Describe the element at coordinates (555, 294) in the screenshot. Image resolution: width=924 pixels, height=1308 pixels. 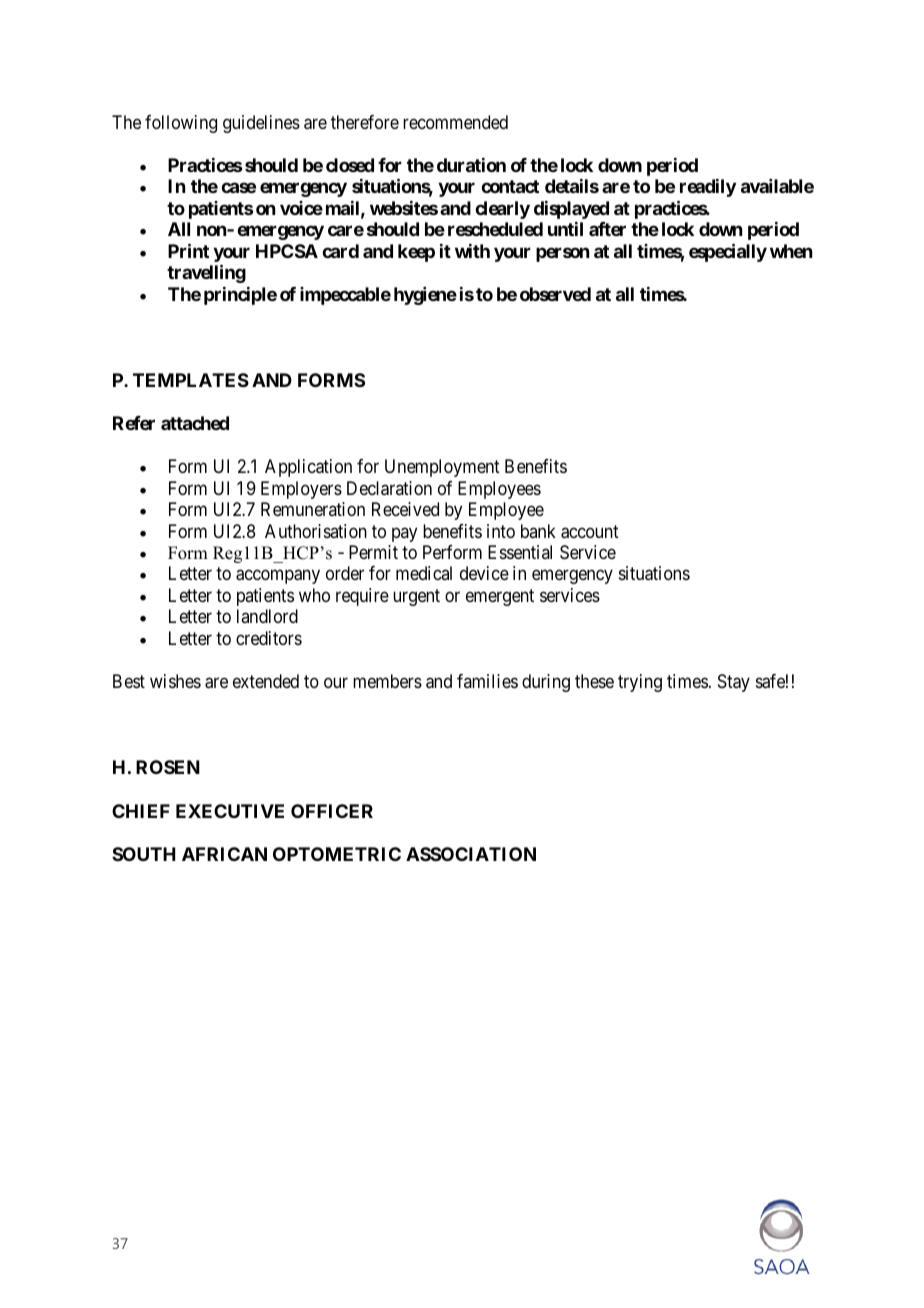
I see `observed` at that location.
